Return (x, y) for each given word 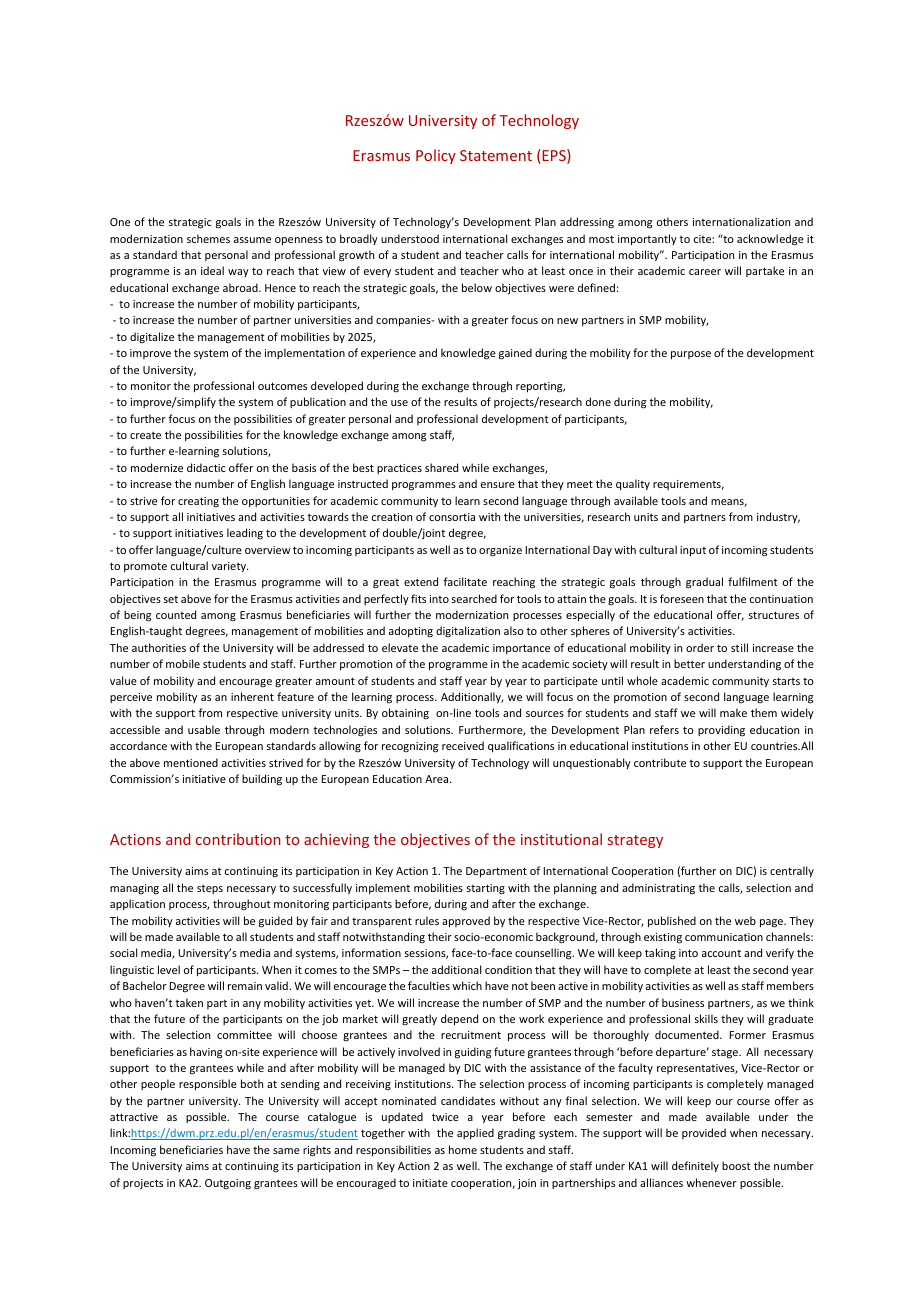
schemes (208, 238)
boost (736, 1165)
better (689, 663)
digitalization (468, 631)
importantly (647, 239)
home (463, 1149)
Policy (436, 156)
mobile (183, 663)
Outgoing (228, 1184)
